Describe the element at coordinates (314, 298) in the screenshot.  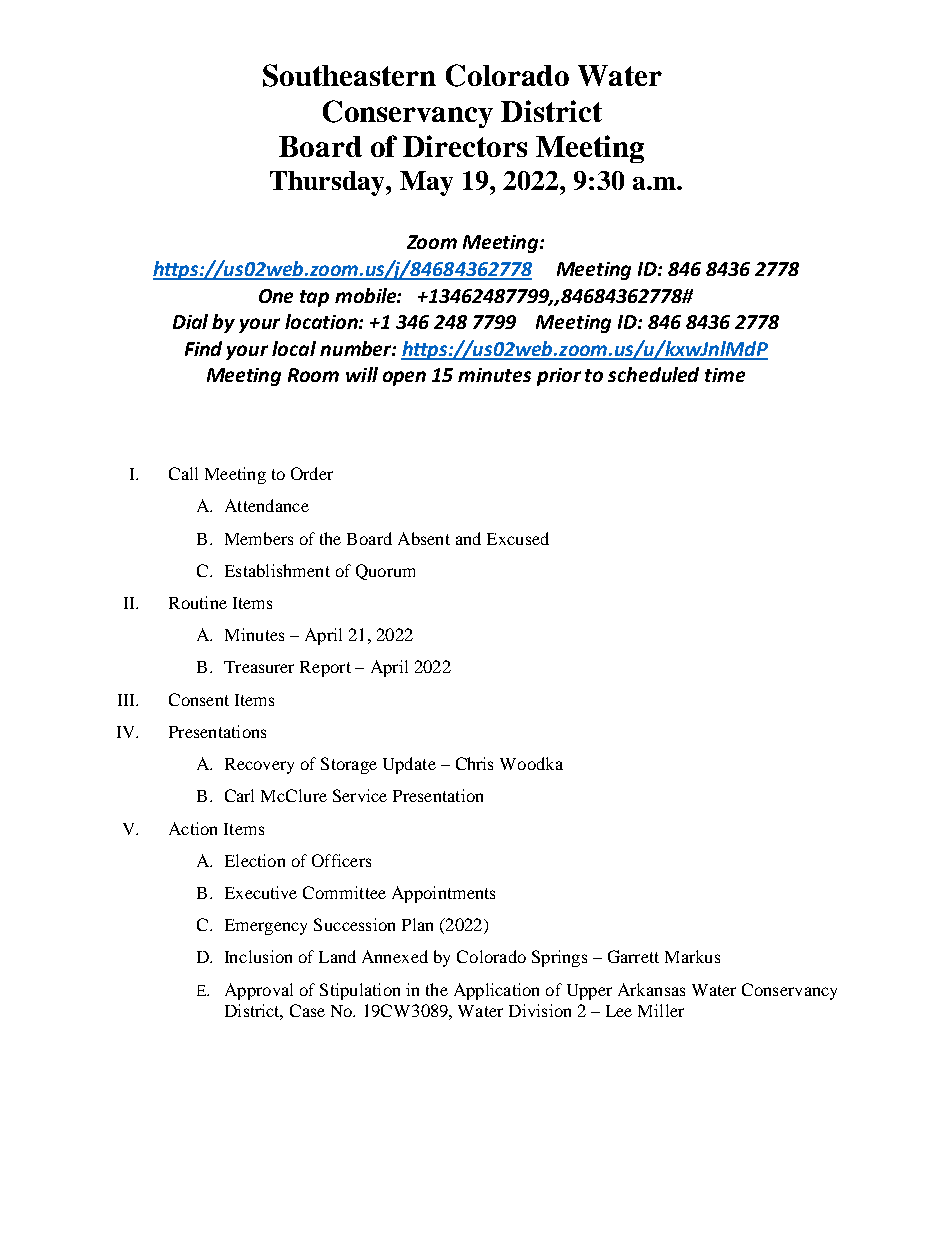
I see `tap` at that location.
